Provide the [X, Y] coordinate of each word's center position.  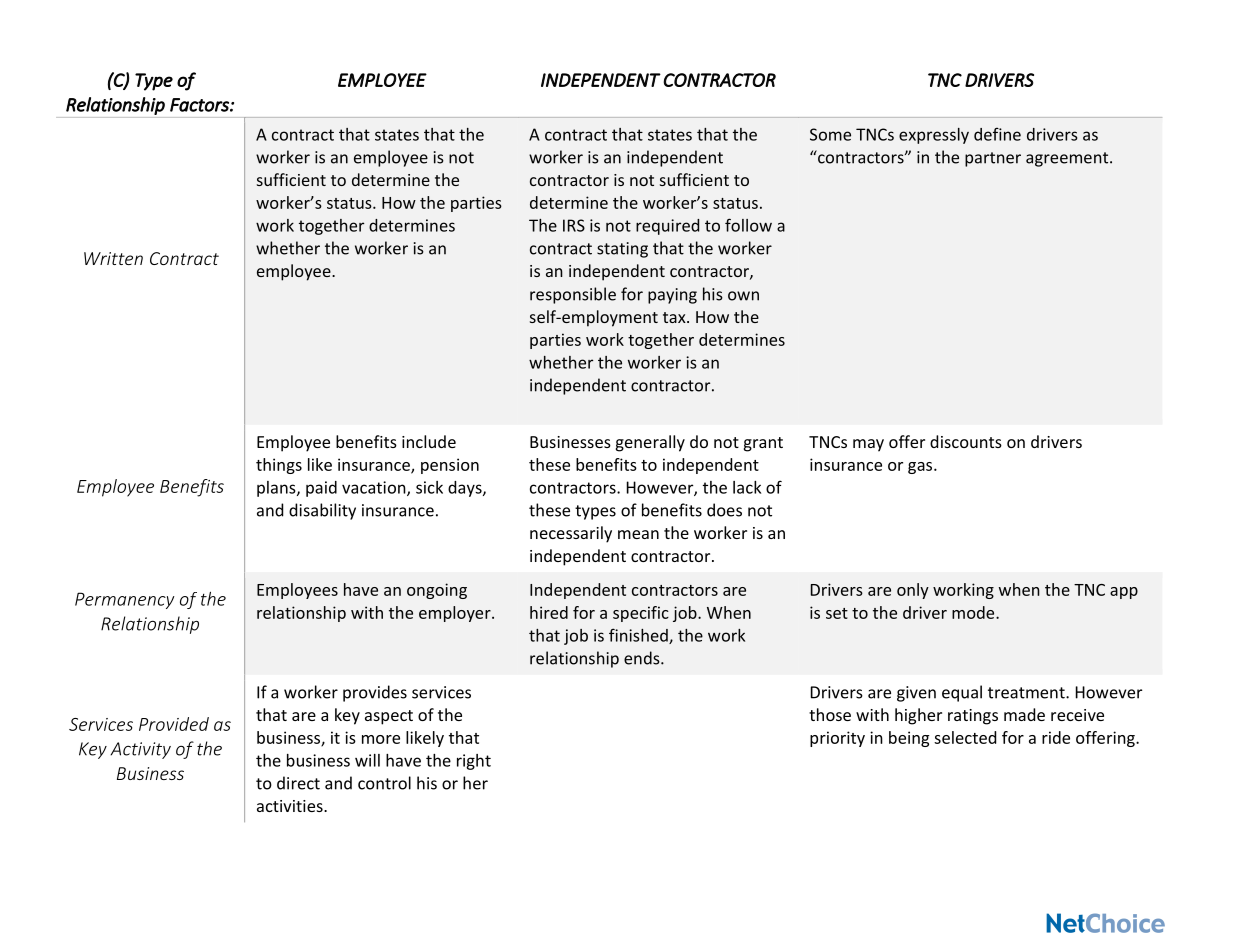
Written [113, 258]
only [913, 591]
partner [993, 159]
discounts [966, 441]
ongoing [437, 591]
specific [641, 614]
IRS [574, 225]
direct [298, 783]
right [474, 762]
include [429, 441]
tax [675, 317]
